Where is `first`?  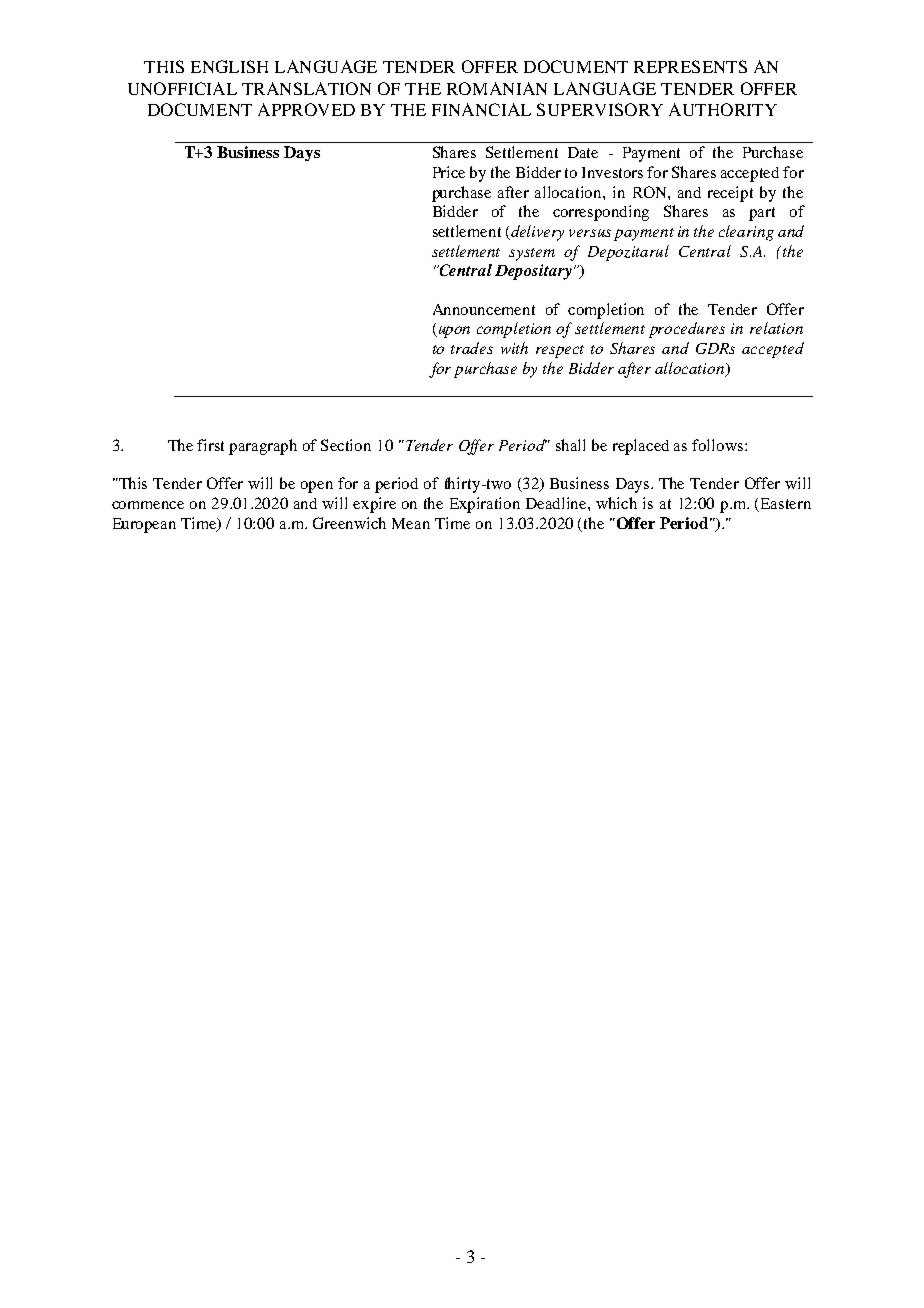
first is located at coordinates (210, 445).
